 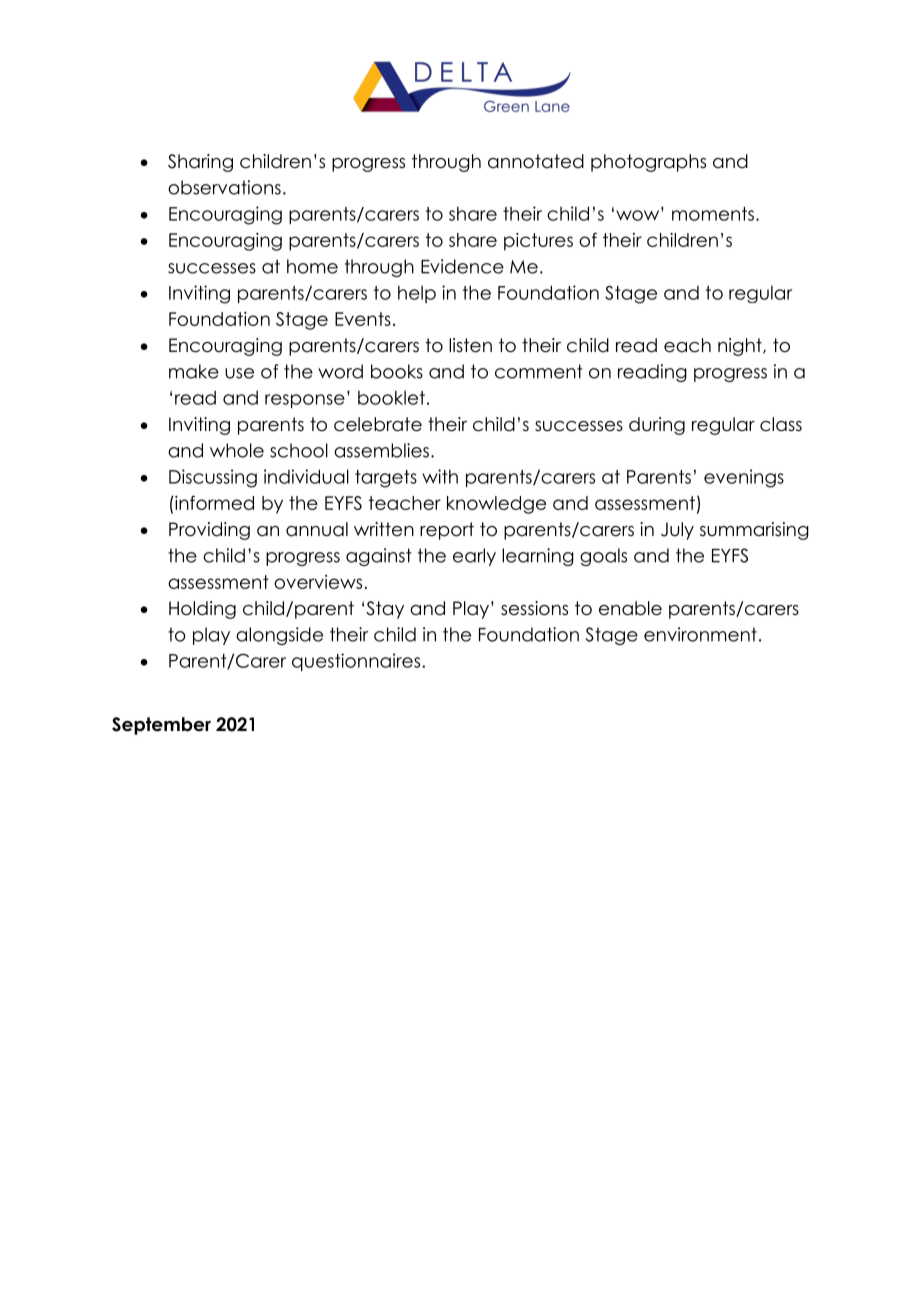 What do you see at coordinates (470, 345) in the image?
I see `listen` at bounding box center [470, 345].
